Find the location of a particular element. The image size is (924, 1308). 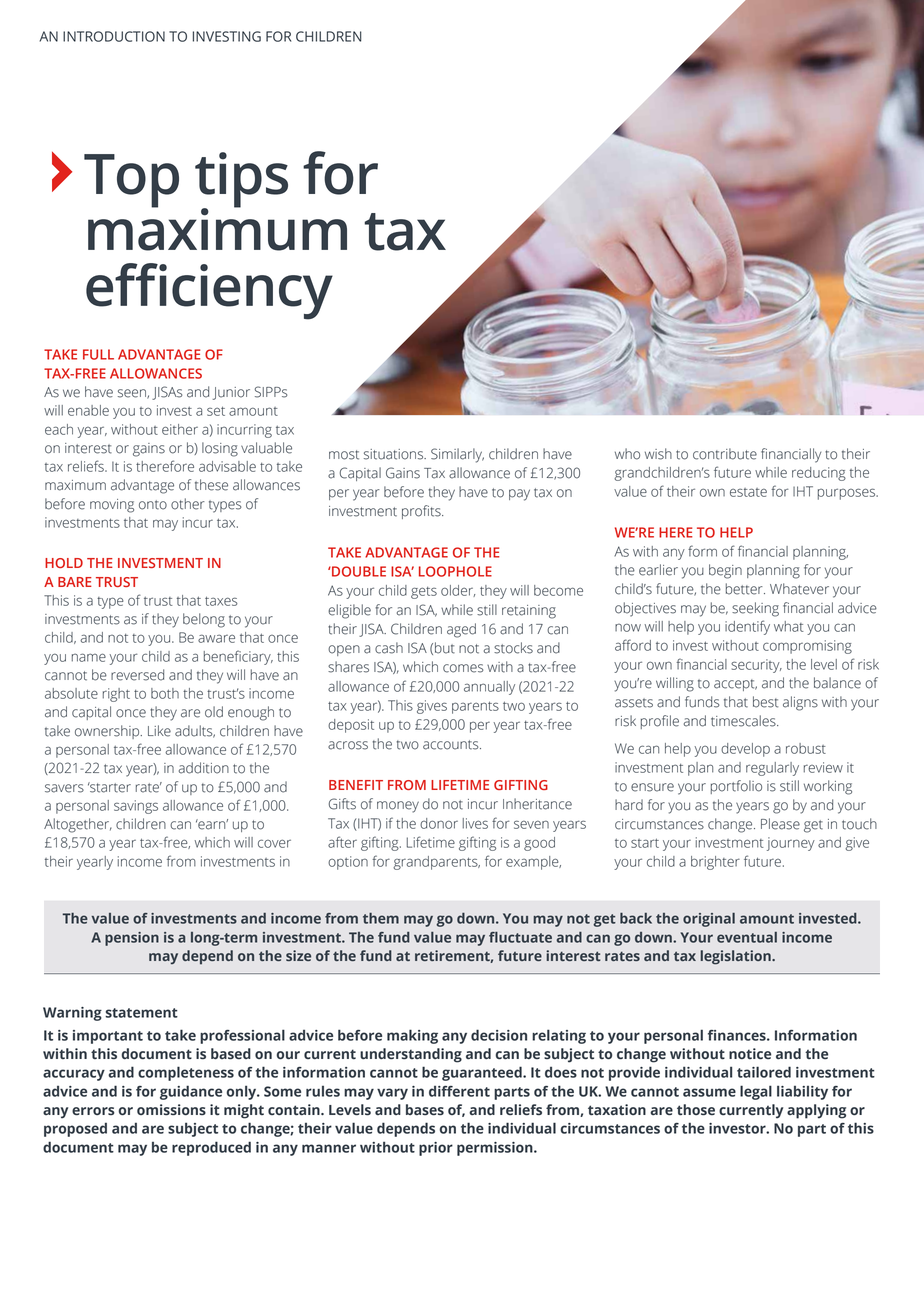

INTRODUCTION is located at coordinates (114, 36).
